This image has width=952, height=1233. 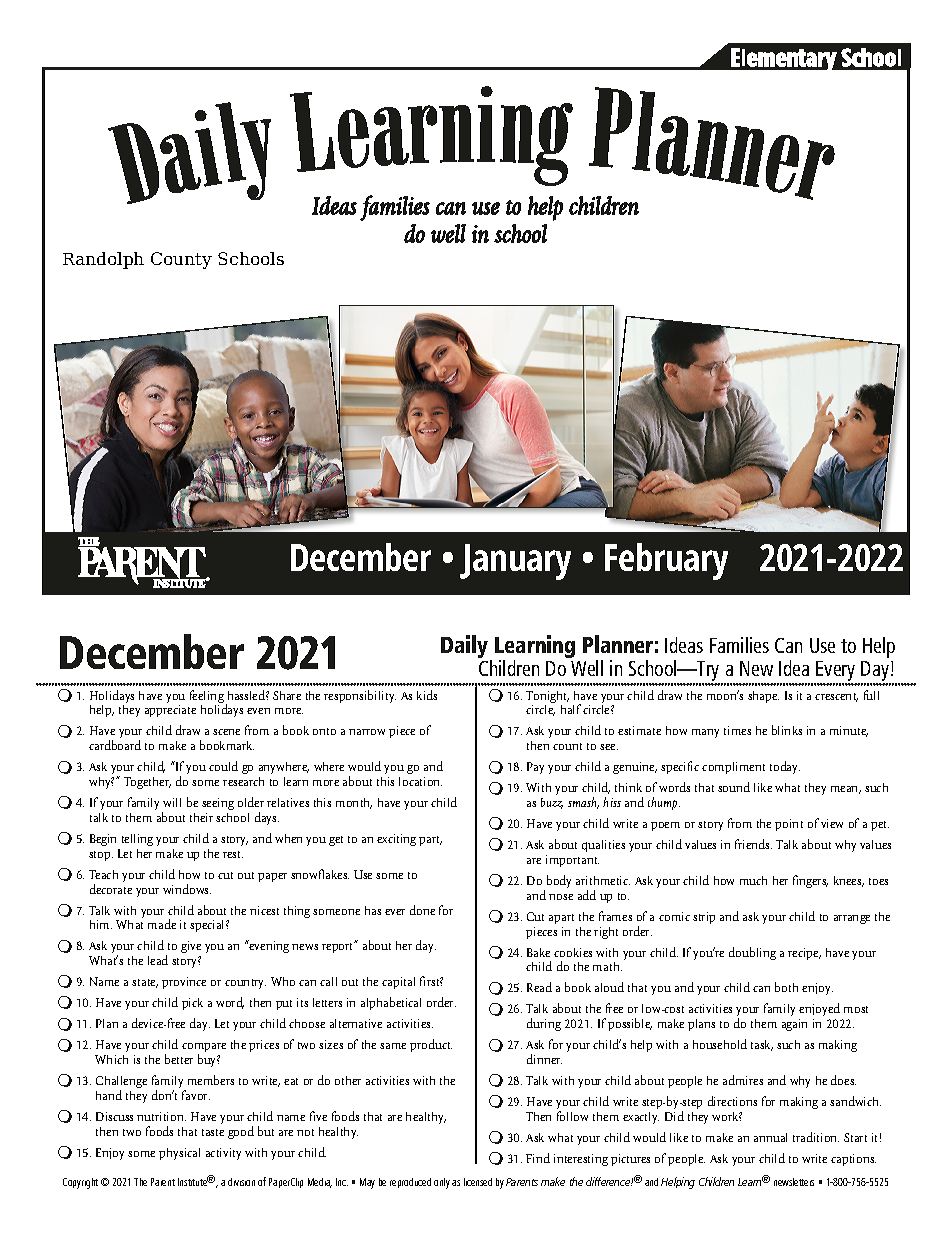 I want to click on appreciate, so click(x=170, y=711).
